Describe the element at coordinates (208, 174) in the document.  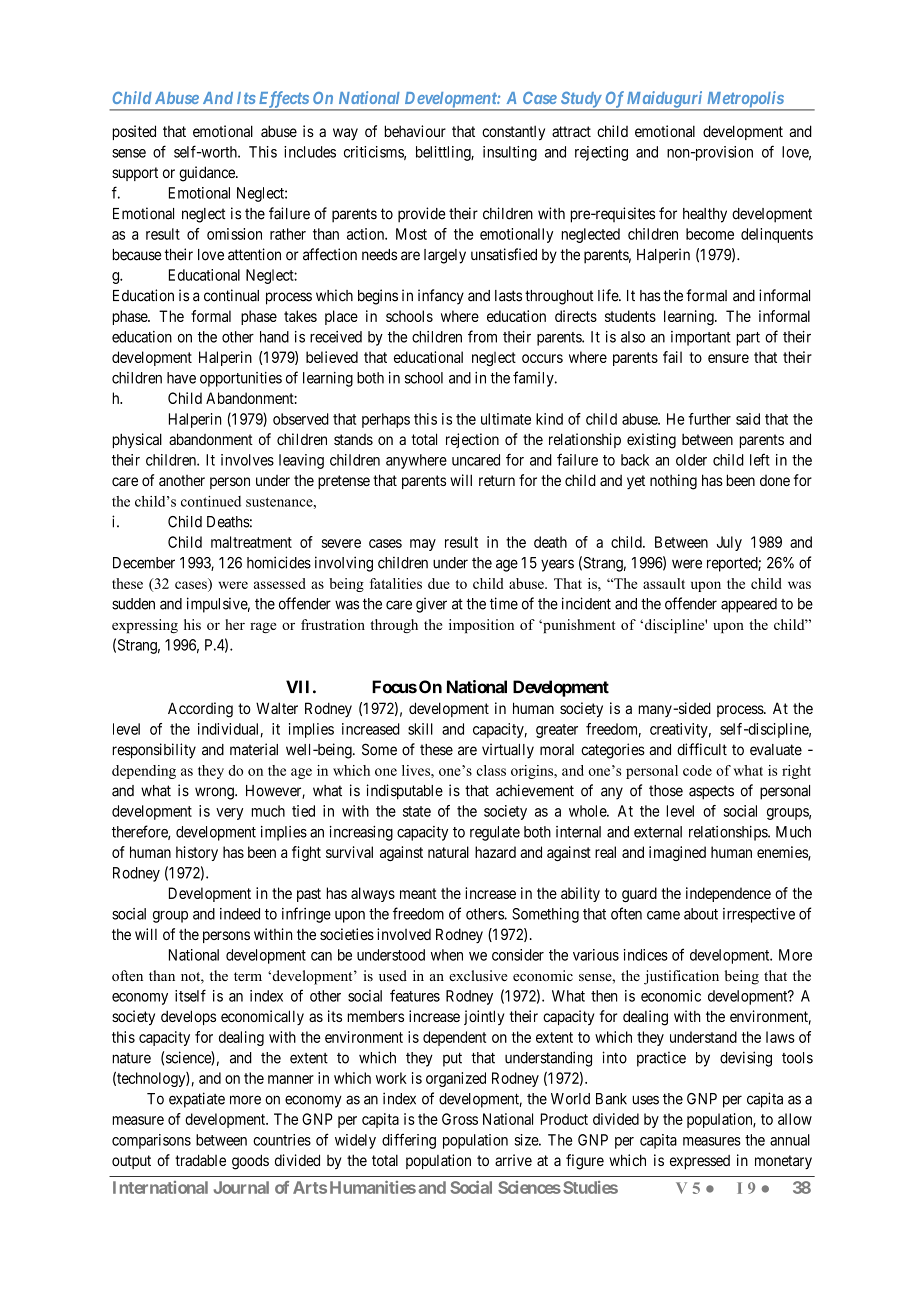
I see `guidance` at that location.
